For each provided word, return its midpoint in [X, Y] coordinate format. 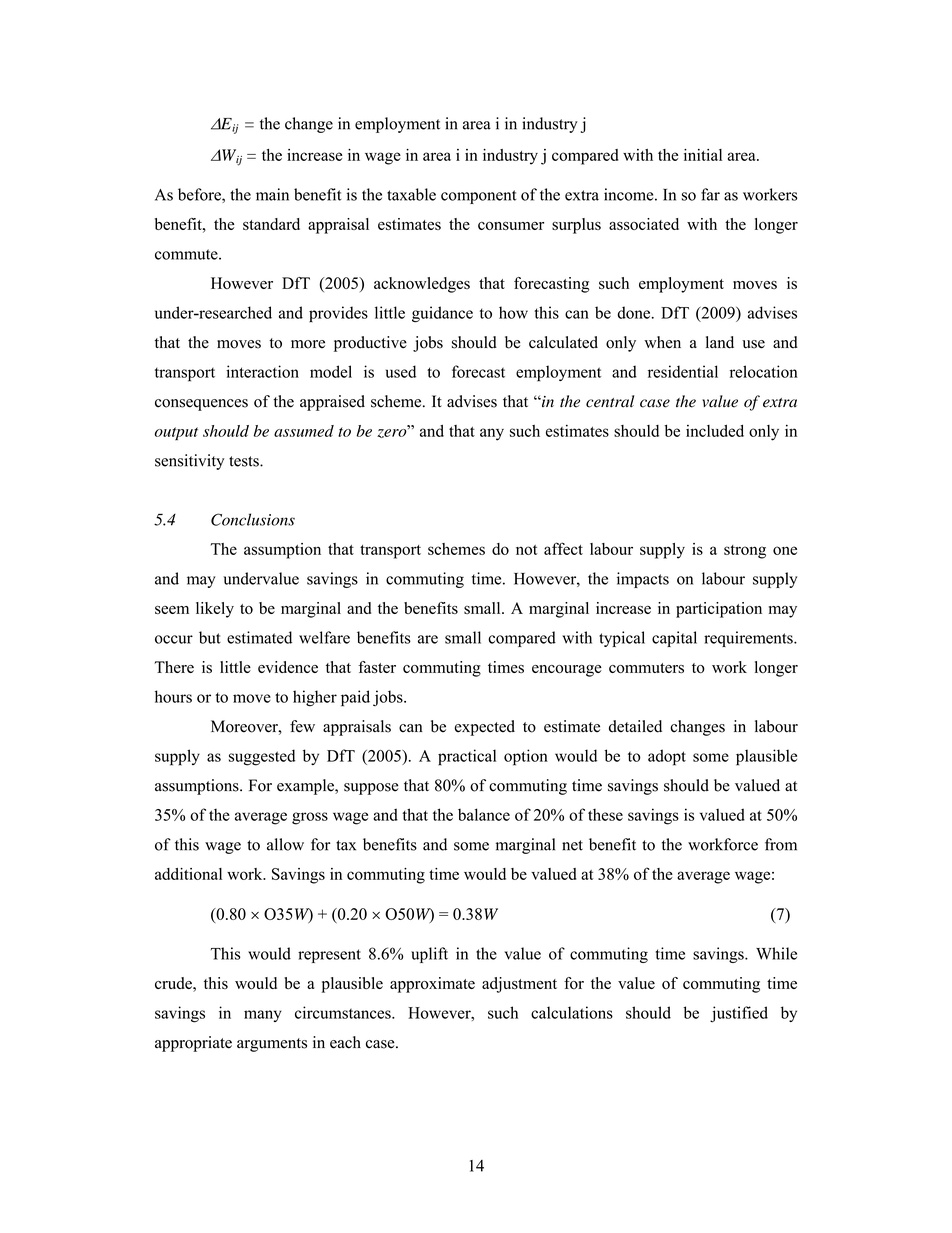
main [272, 194]
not [527, 550]
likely [215, 610]
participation [719, 610]
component [479, 197]
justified [739, 1014]
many [263, 1016]
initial [703, 155]
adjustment [519, 985]
